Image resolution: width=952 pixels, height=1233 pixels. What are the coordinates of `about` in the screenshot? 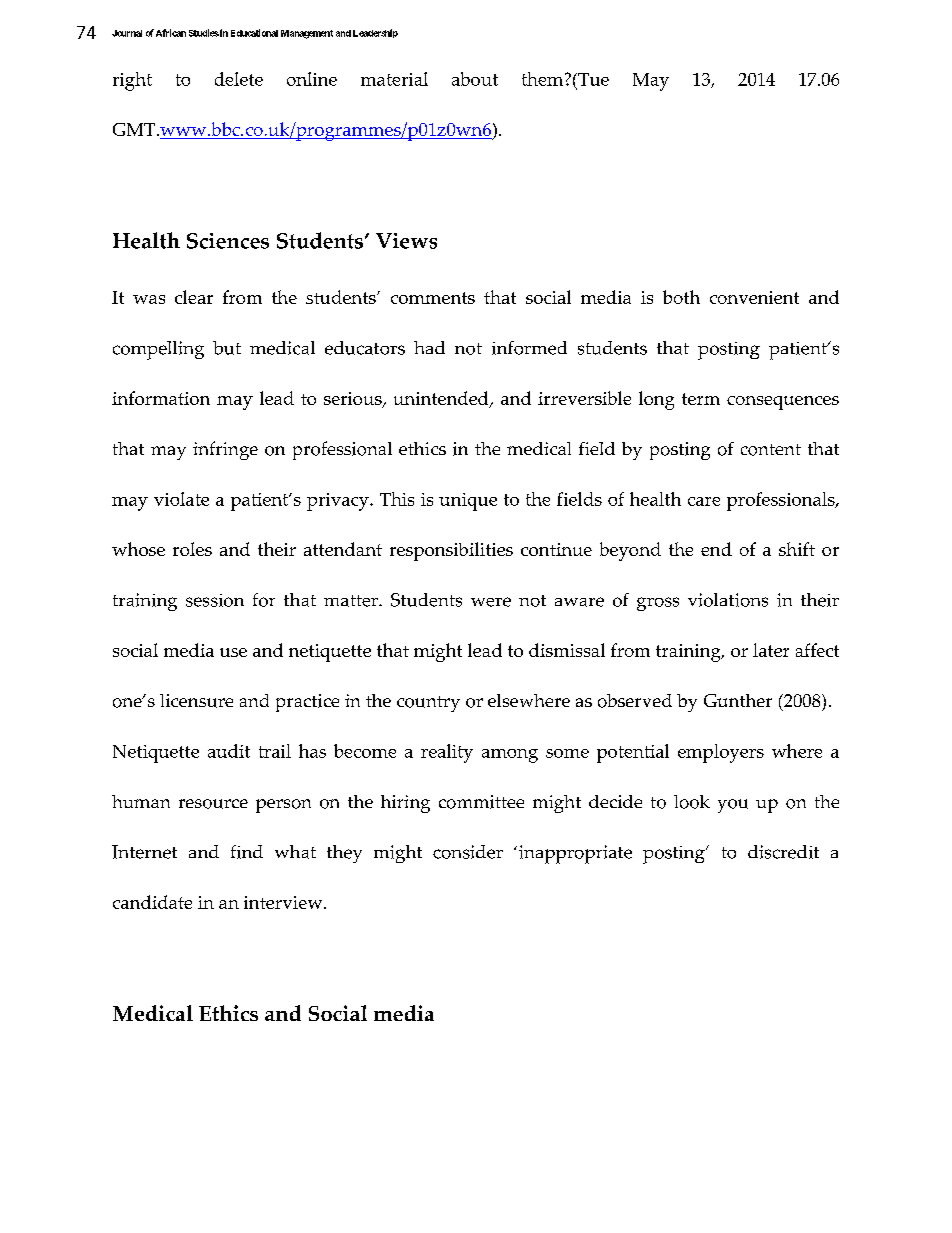 It's located at (475, 79).
